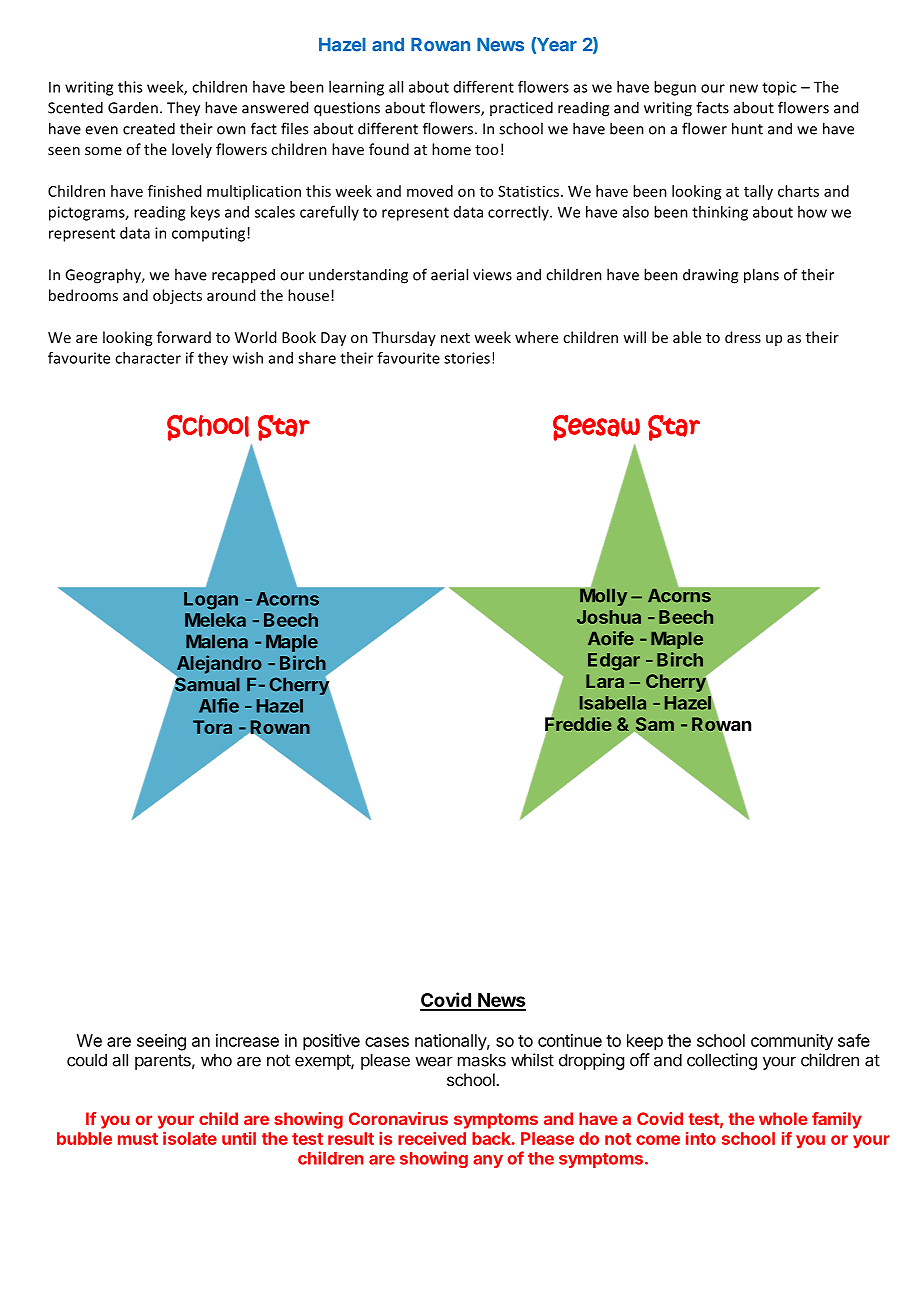 The height and width of the screenshot is (1308, 924). Describe the element at coordinates (212, 727) in the screenshot. I see `Tora` at that location.
